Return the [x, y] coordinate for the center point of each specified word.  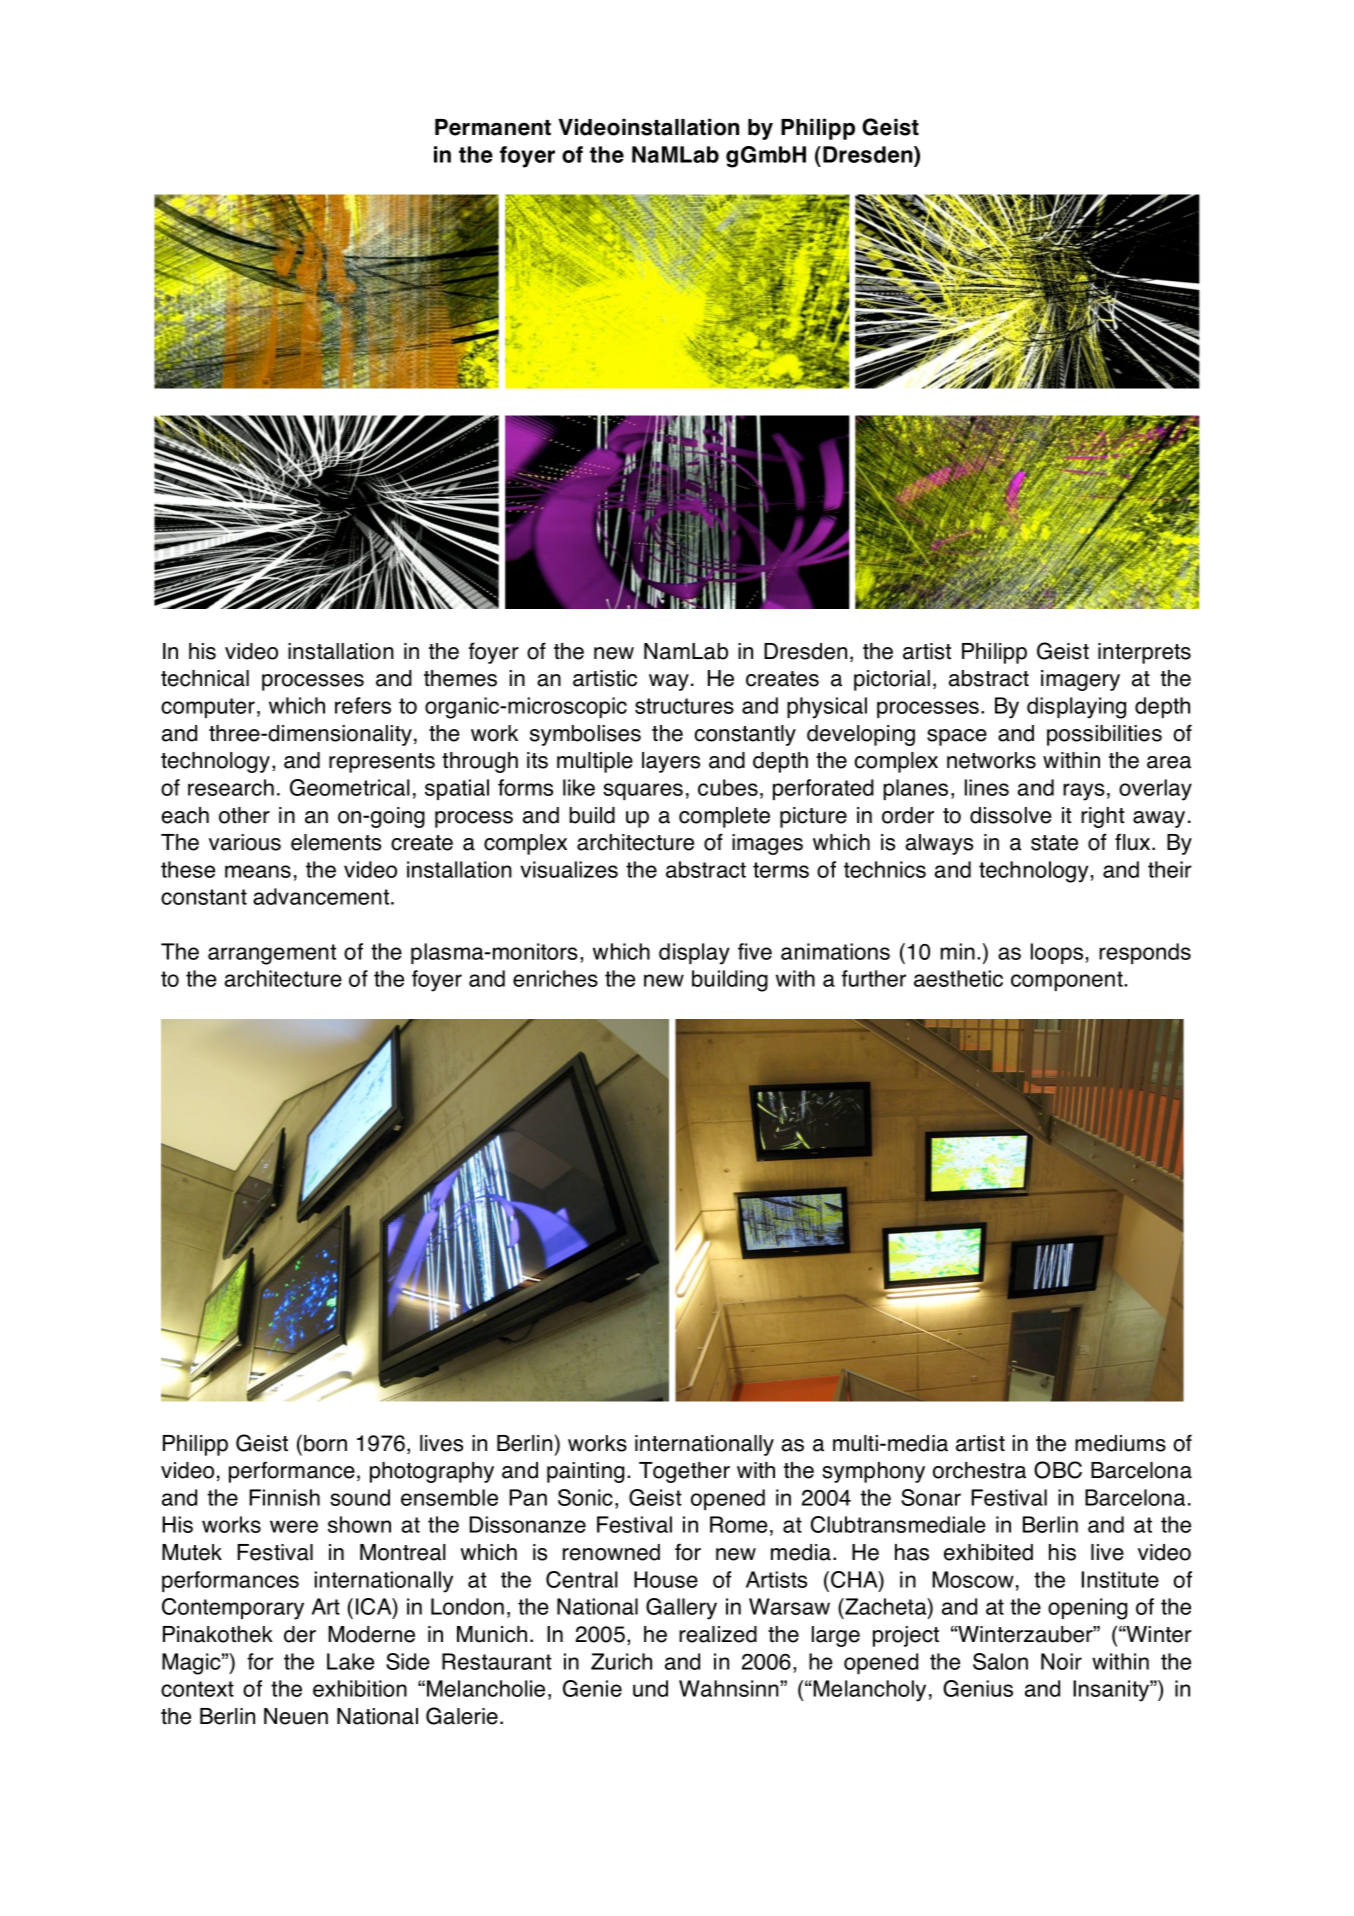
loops [1057, 953]
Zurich [621, 1661]
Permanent [493, 127]
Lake [350, 1661]
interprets [1144, 653]
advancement [322, 896]
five [755, 951]
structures [684, 706]
